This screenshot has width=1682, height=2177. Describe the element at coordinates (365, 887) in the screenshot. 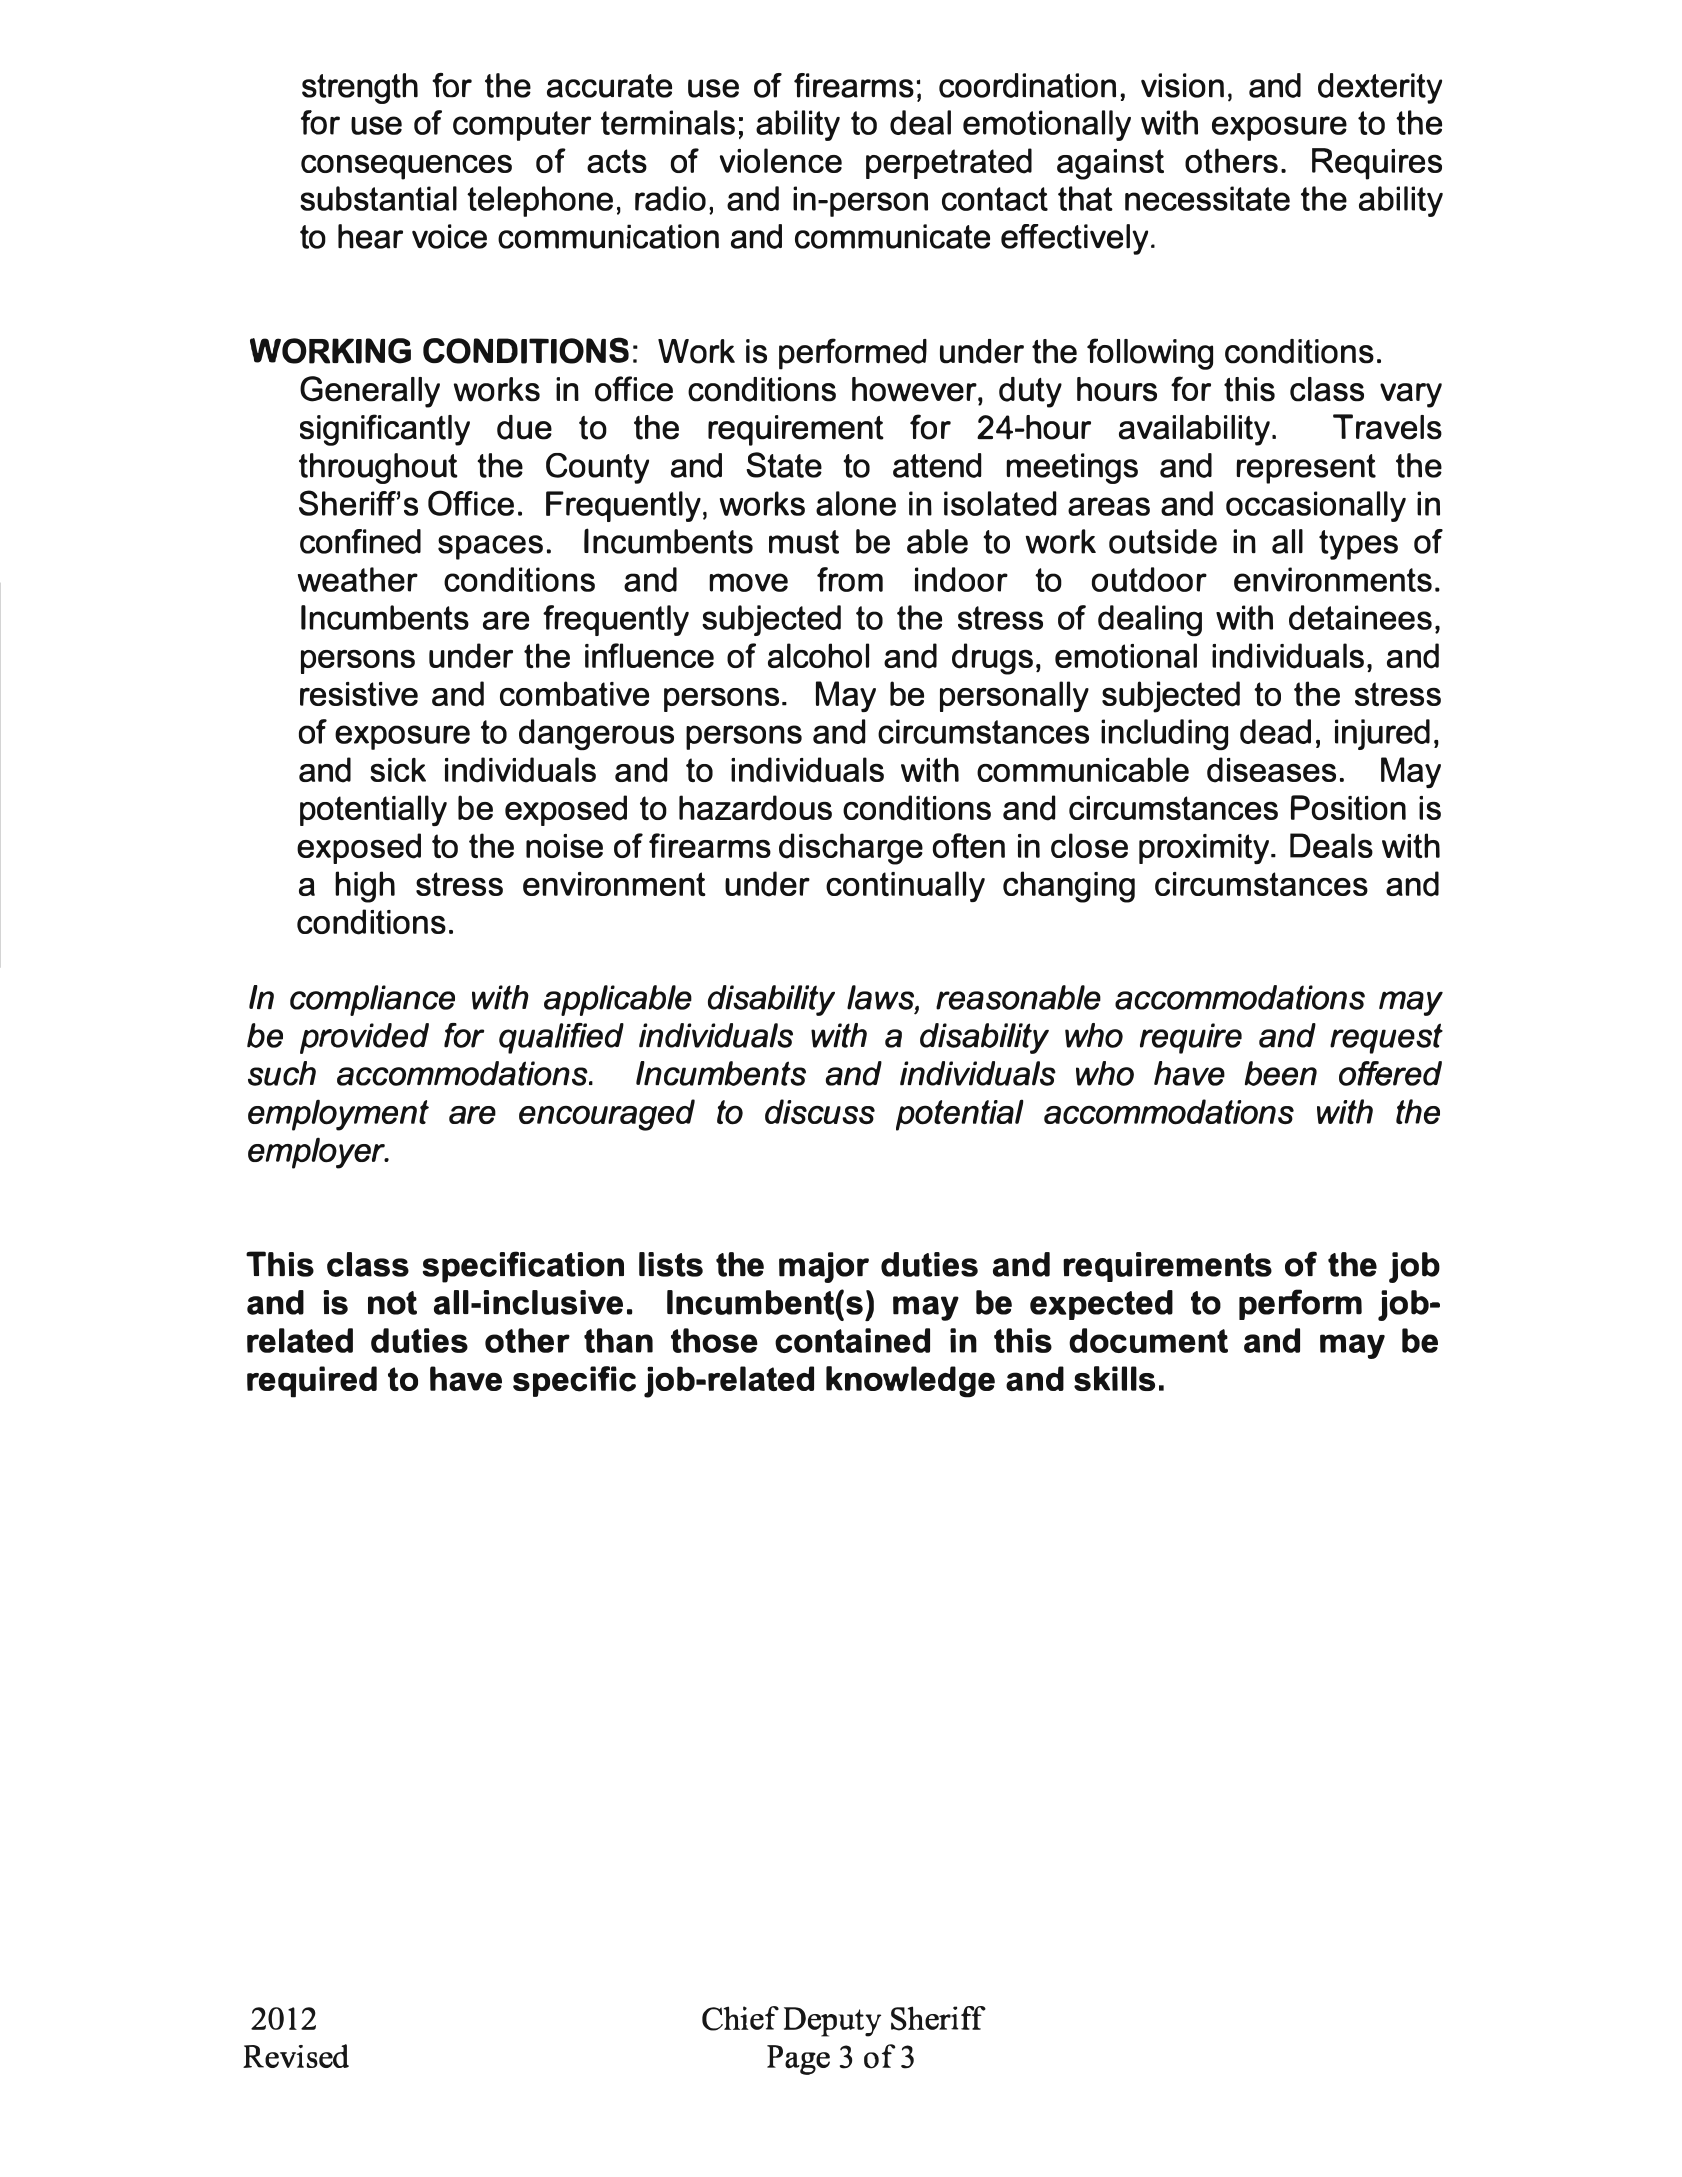

I see `high` at that location.
